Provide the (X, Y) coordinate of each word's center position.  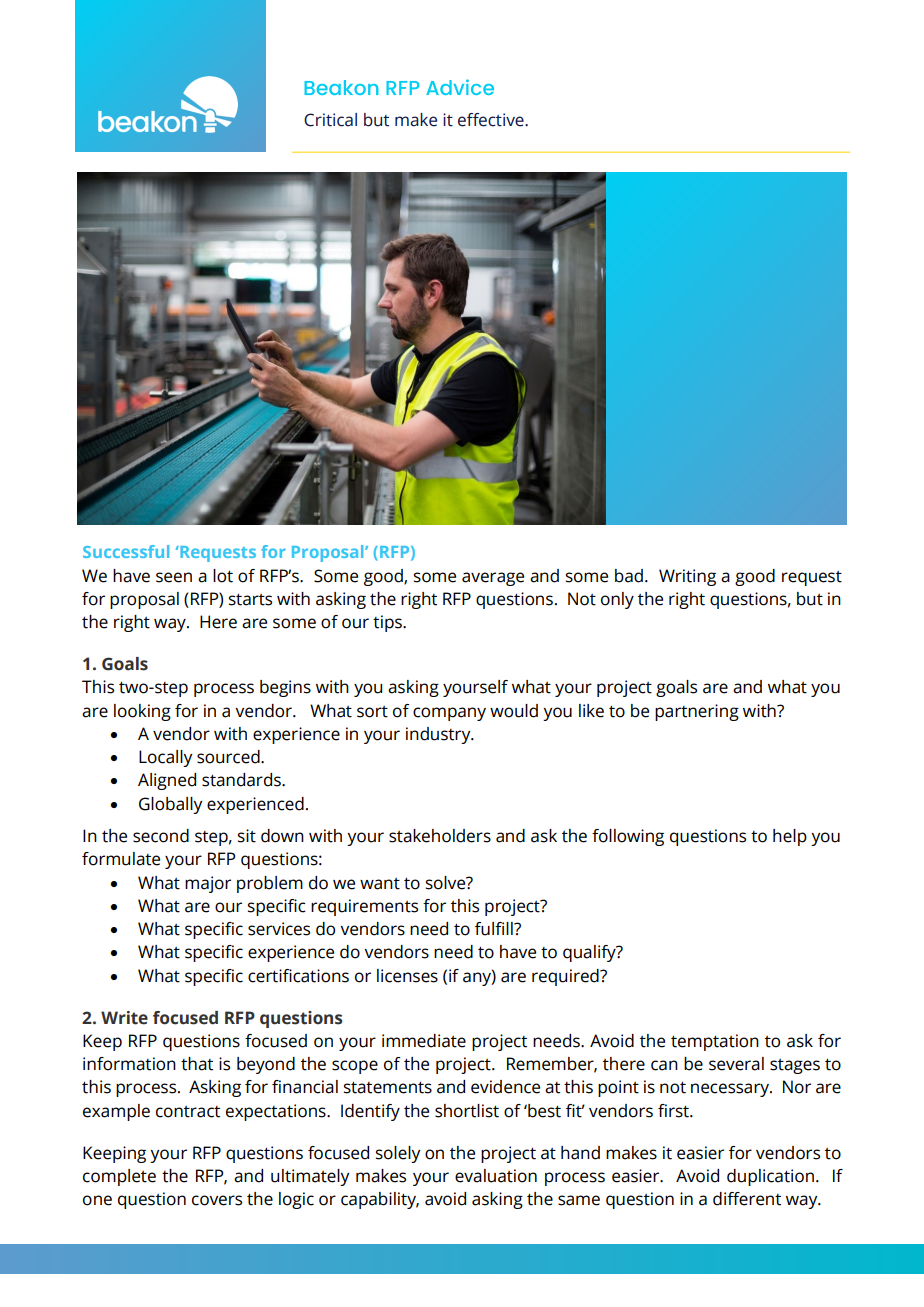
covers (217, 1200)
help (790, 837)
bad (629, 576)
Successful (126, 551)
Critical (330, 120)
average (493, 579)
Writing (687, 577)
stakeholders (440, 836)
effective (492, 120)
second (161, 836)
